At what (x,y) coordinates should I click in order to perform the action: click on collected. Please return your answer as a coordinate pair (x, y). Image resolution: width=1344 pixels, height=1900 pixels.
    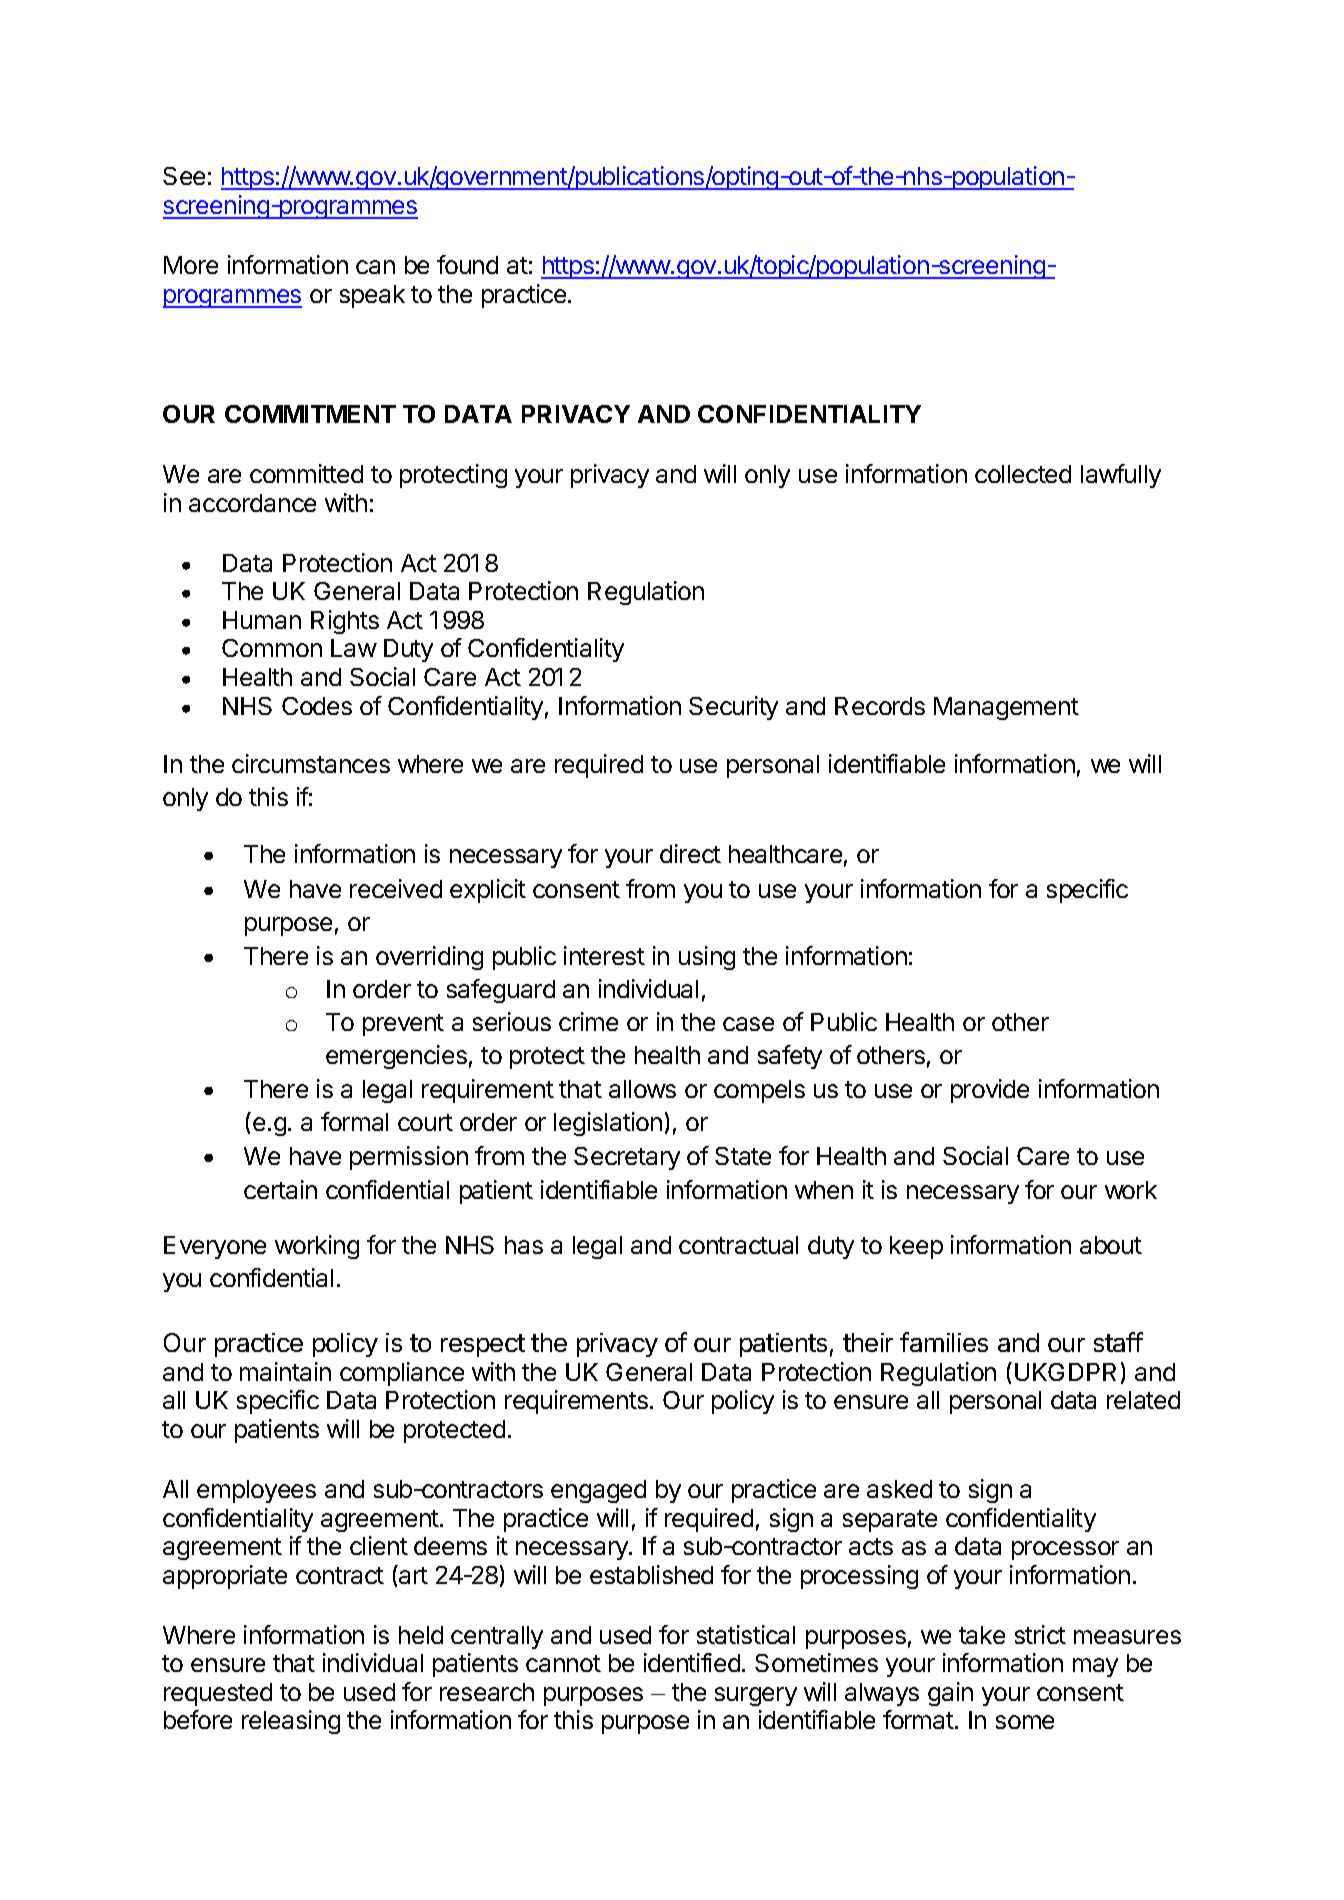
    Looking at the image, I should click on (1023, 474).
